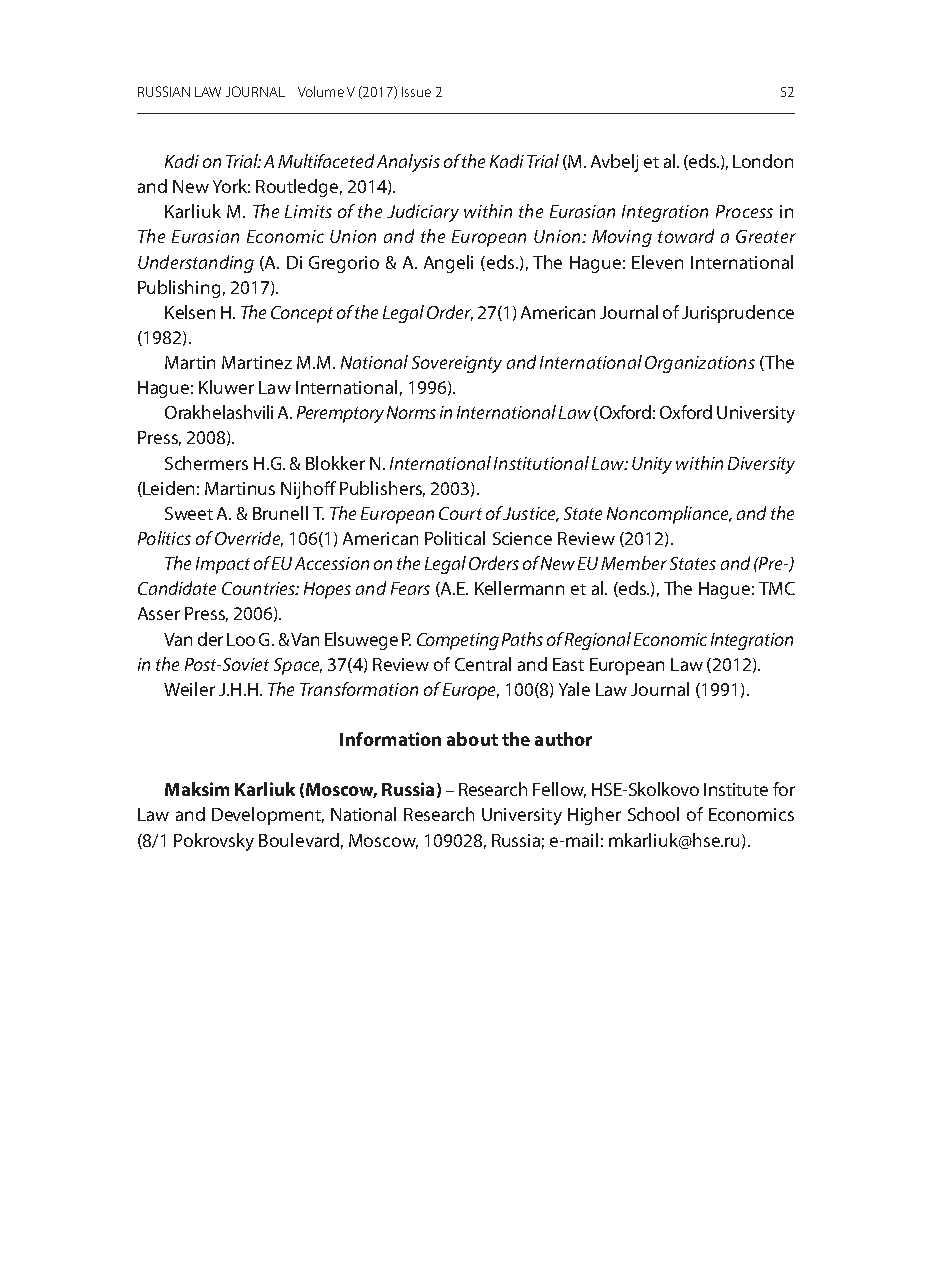  I want to click on Sovereignty, so click(457, 364).
